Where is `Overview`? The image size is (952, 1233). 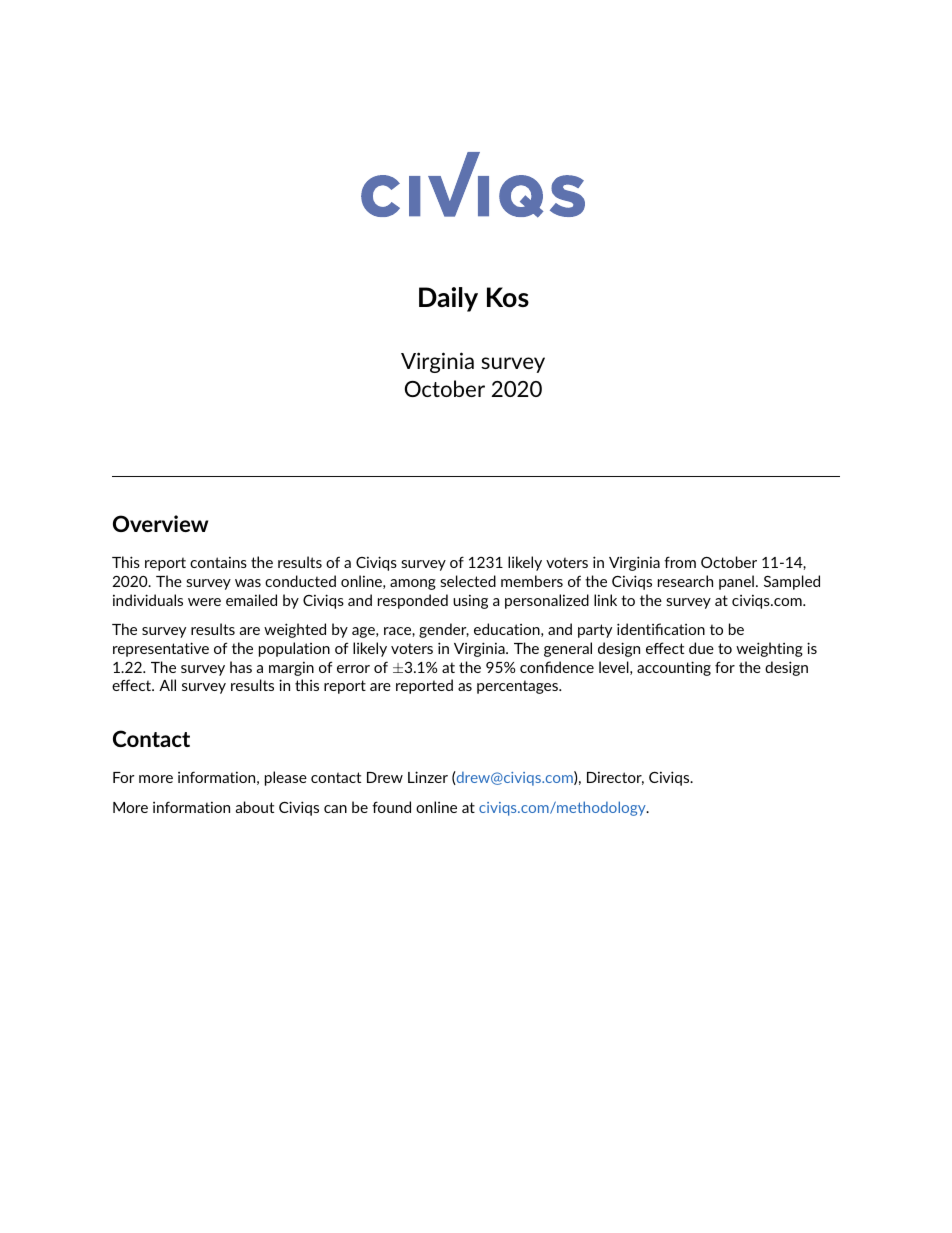 Overview is located at coordinates (160, 523).
